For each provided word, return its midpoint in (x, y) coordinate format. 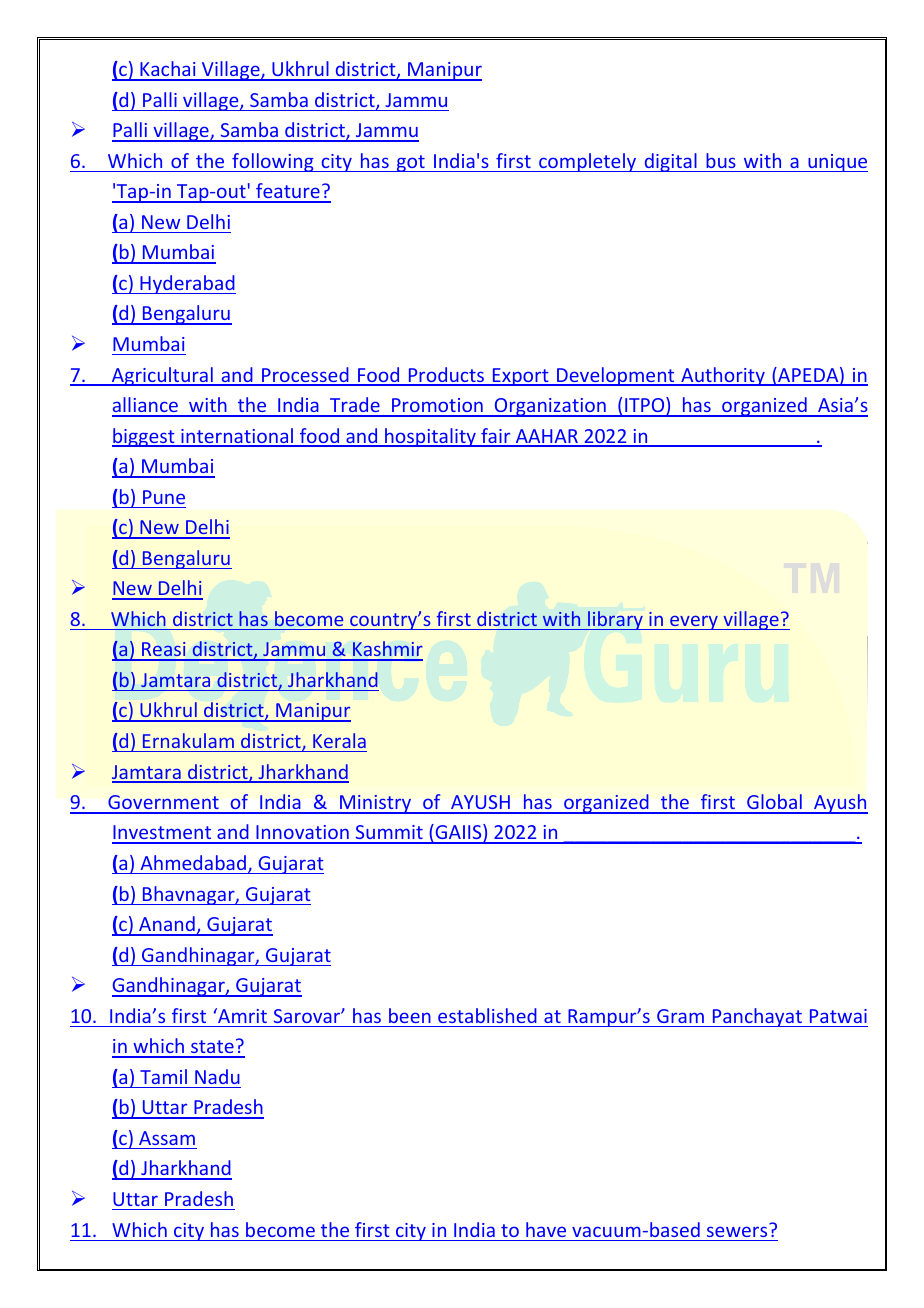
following (273, 162)
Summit (389, 834)
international (237, 437)
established (487, 1015)
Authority (723, 376)
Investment (163, 834)
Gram (680, 1016)
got (411, 163)
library (615, 620)
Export (521, 377)
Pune (164, 497)
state (212, 1048)
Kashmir (387, 650)
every (694, 623)
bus (721, 160)
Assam (167, 1138)
